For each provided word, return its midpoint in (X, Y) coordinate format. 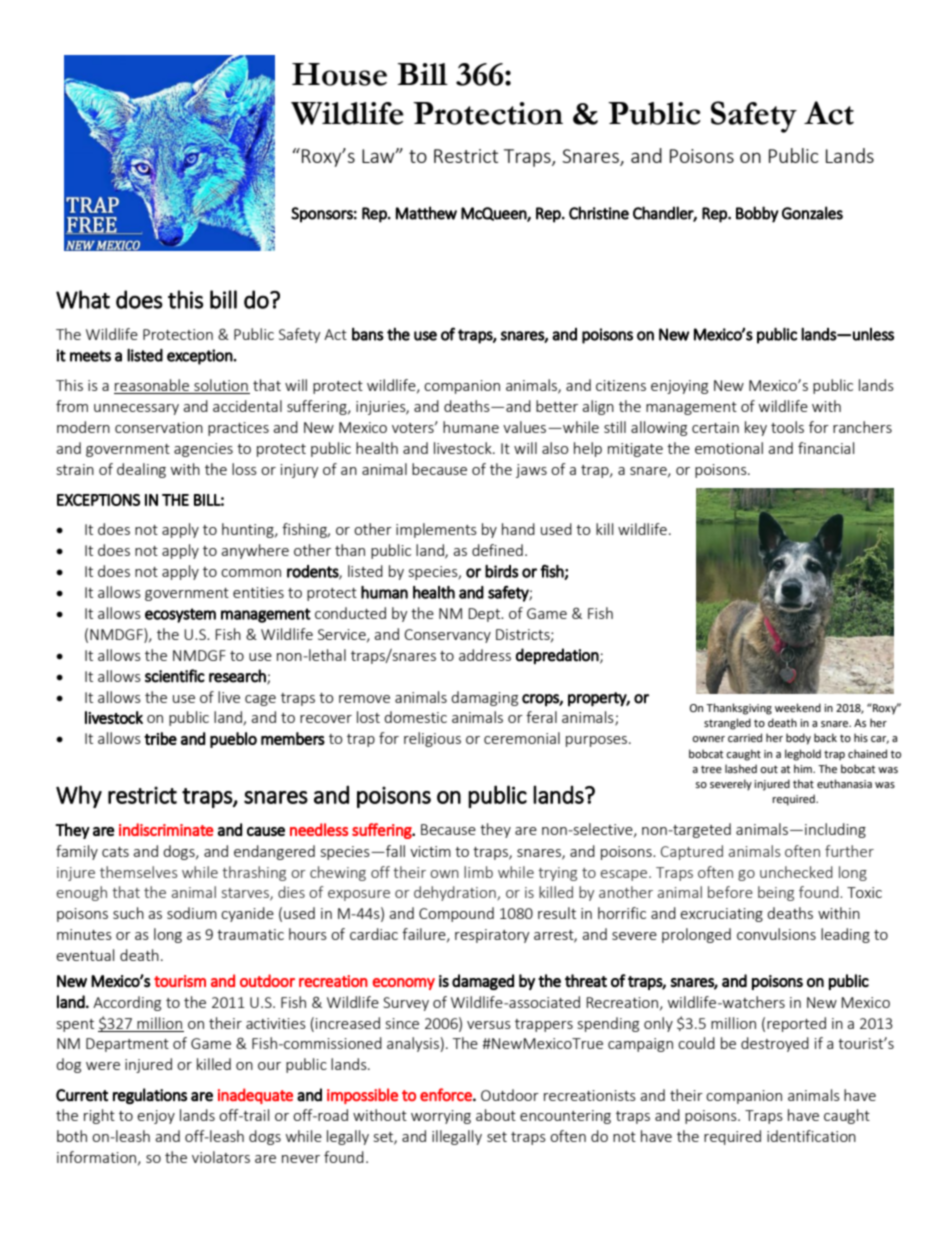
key (756, 428)
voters (414, 428)
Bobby (757, 214)
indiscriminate (166, 829)
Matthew (426, 213)
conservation (159, 427)
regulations (150, 1096)
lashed (741, 768)
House (339, 74)
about (496, 1115)
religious (432, 739)
